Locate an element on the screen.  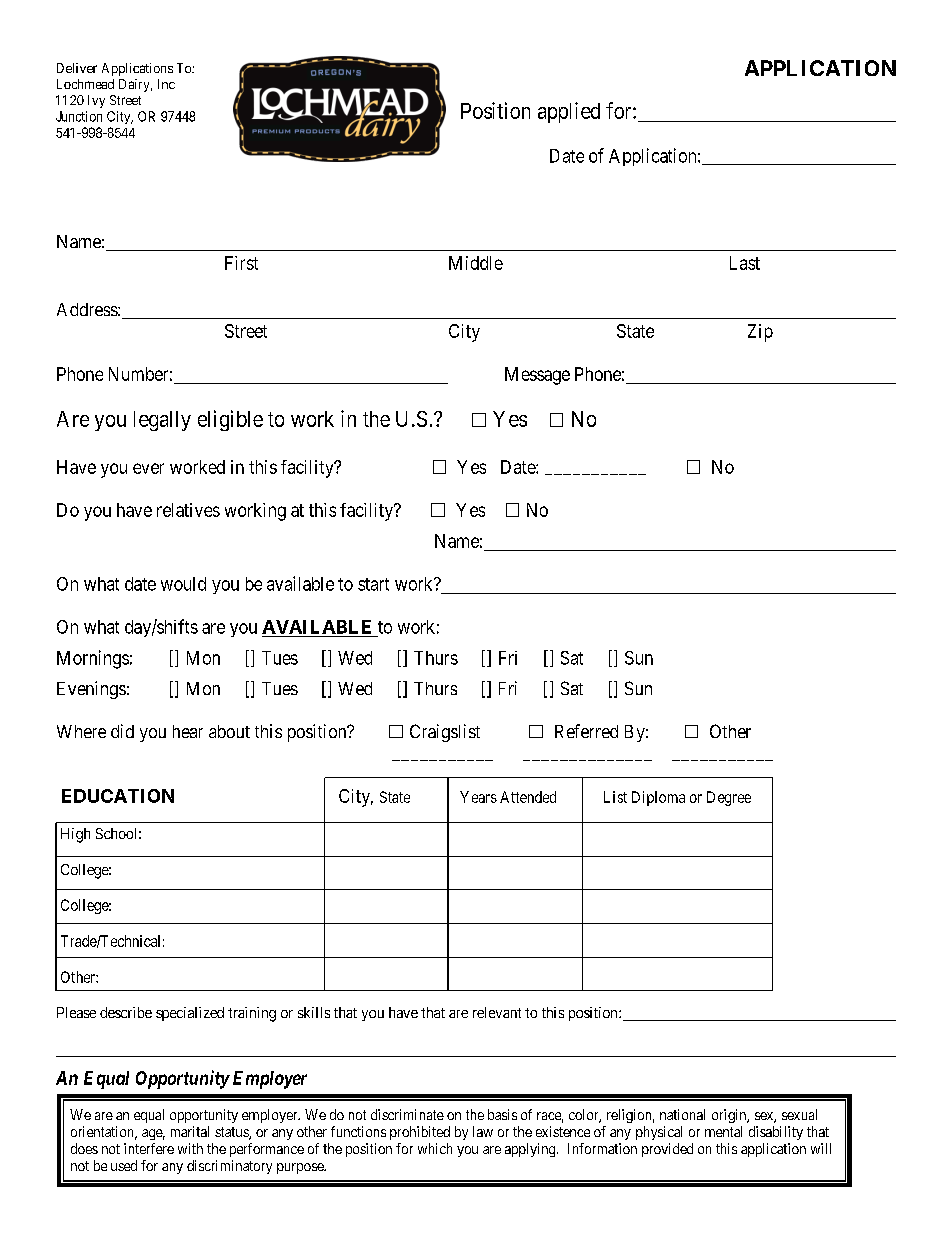
would is located at coordinates (183, 584).
